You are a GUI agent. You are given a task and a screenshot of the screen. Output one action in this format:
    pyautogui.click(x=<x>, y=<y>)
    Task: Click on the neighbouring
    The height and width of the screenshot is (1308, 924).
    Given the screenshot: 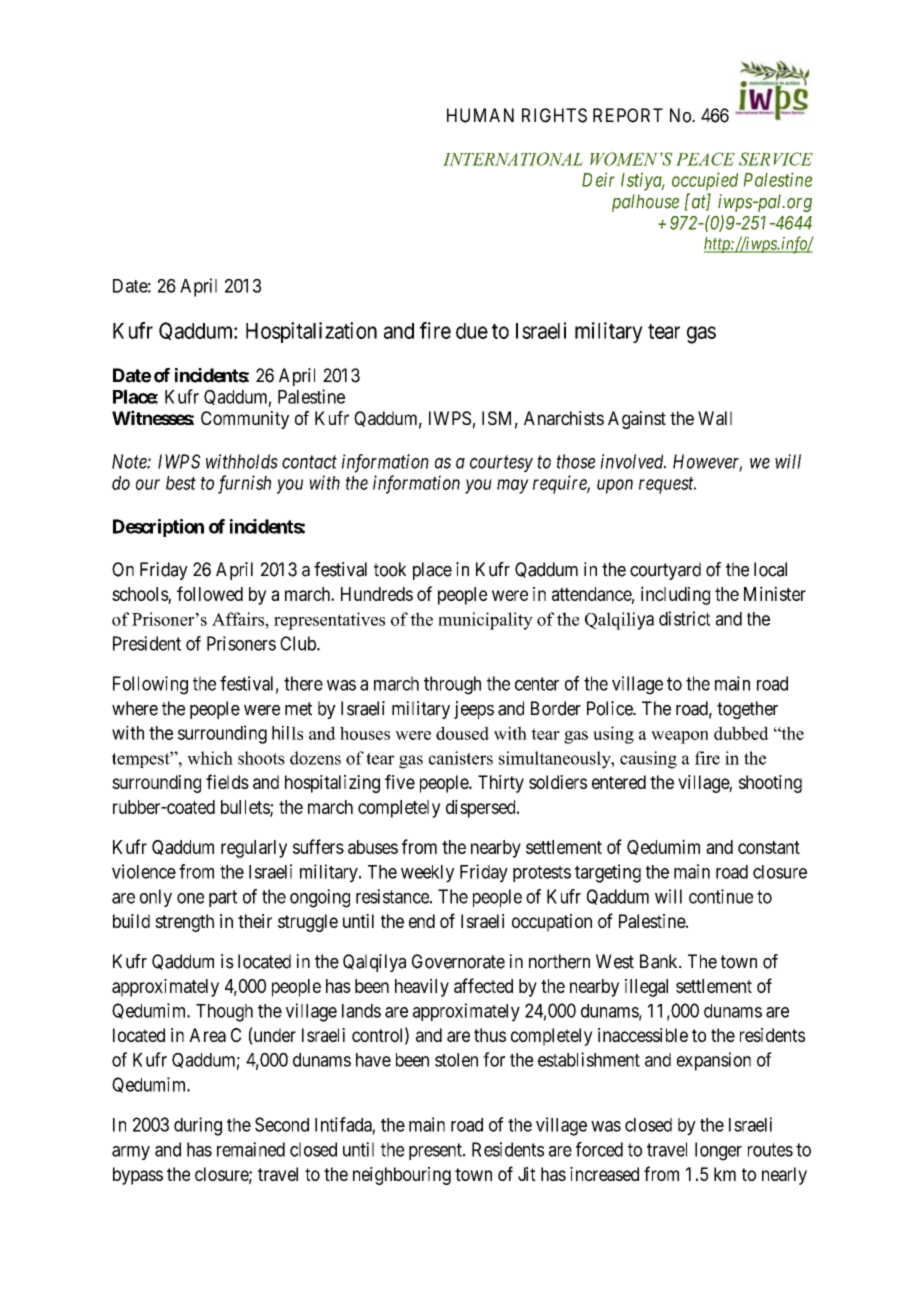 What is the action you would take?
    pyautogui.click(x=402, y=1176)
